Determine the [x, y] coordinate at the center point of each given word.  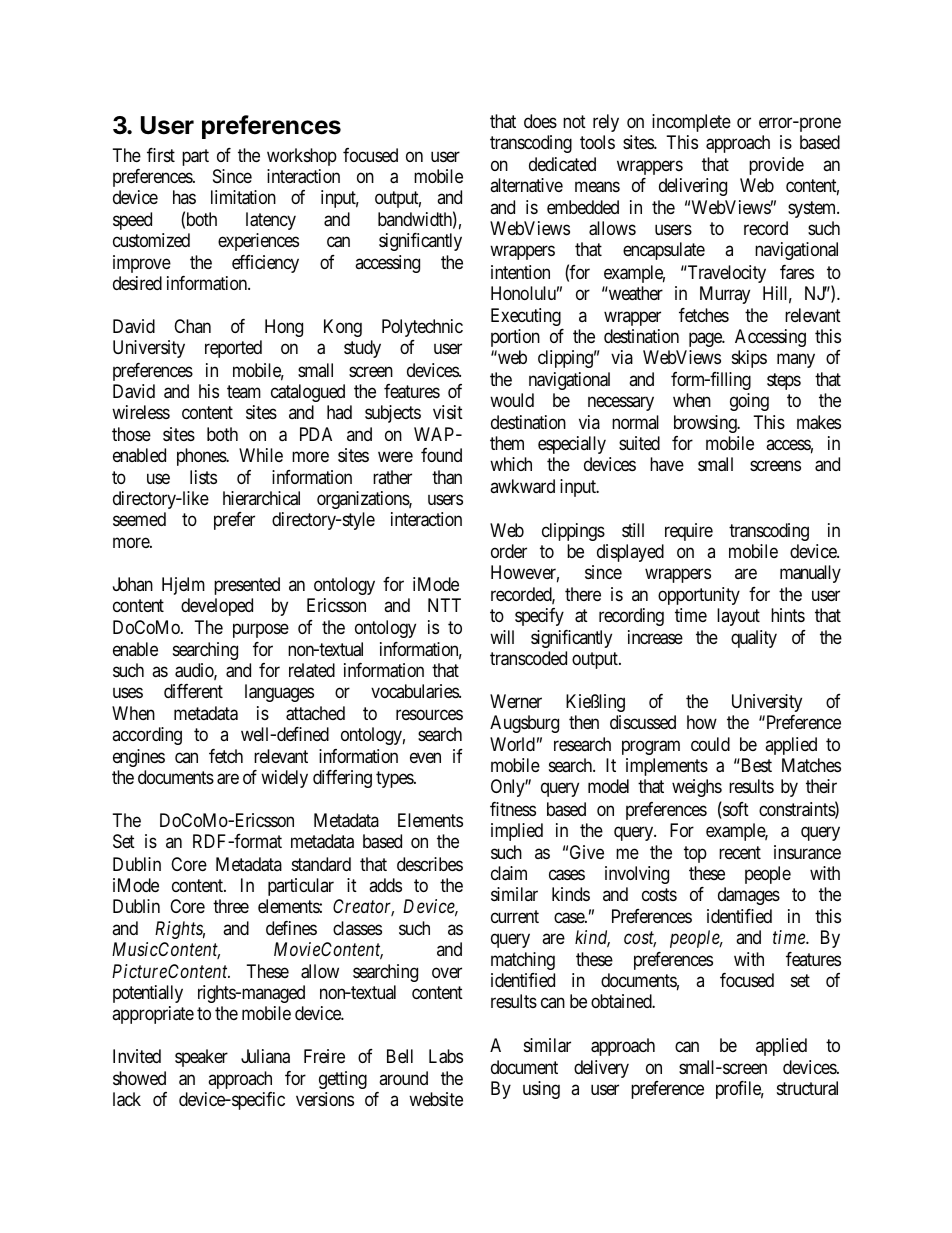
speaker [201, 1058]
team [244, 391]
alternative [526, 185]
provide [776, 166]
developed [217, 607]
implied [517, 832]
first [161, 155]
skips [749, 359]
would [512, 400]
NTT [444, 605]
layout [738, 617]
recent [740, 852]
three [231, 906]
